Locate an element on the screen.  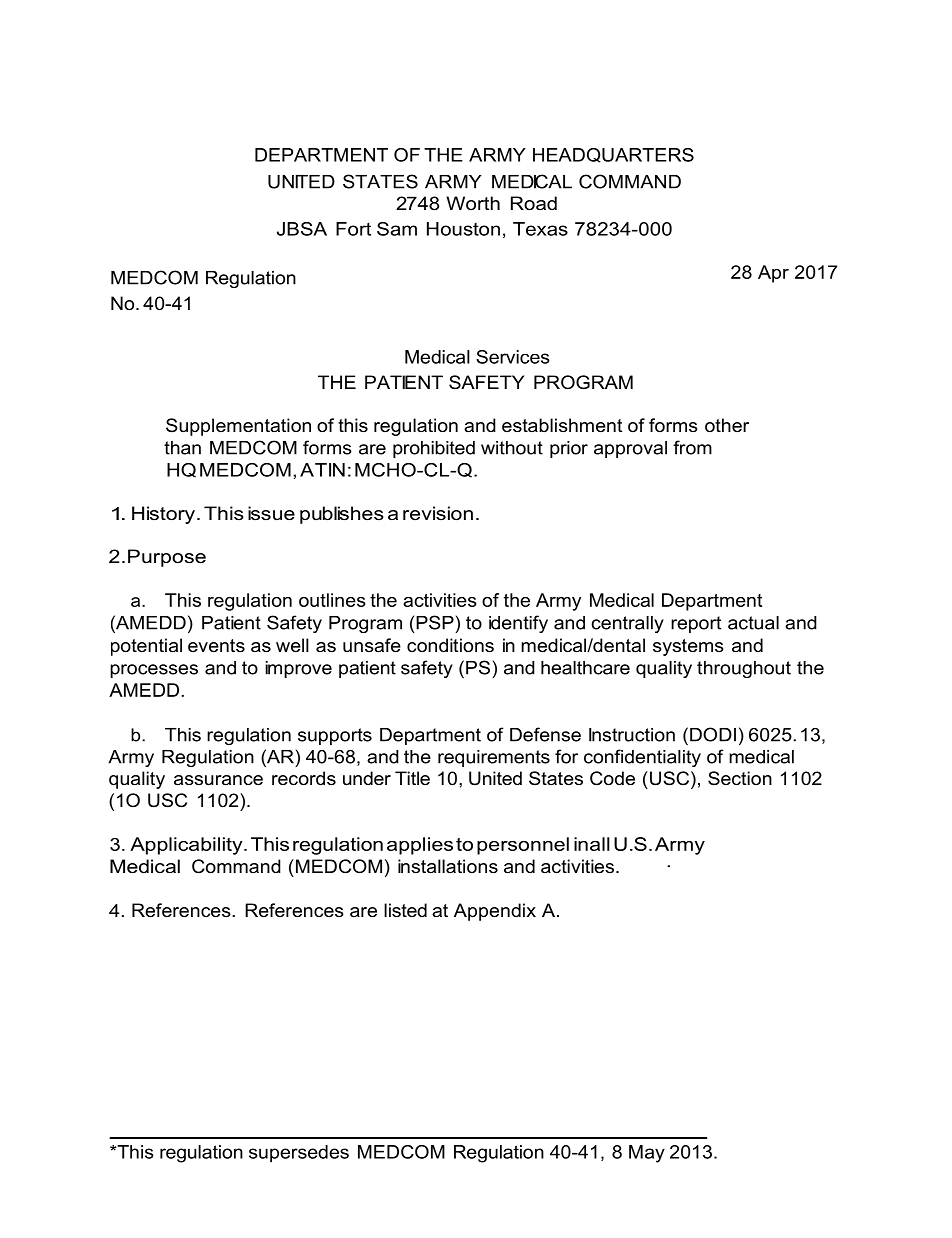
HEADQUARTERS is located at coordinates (613, 155).
